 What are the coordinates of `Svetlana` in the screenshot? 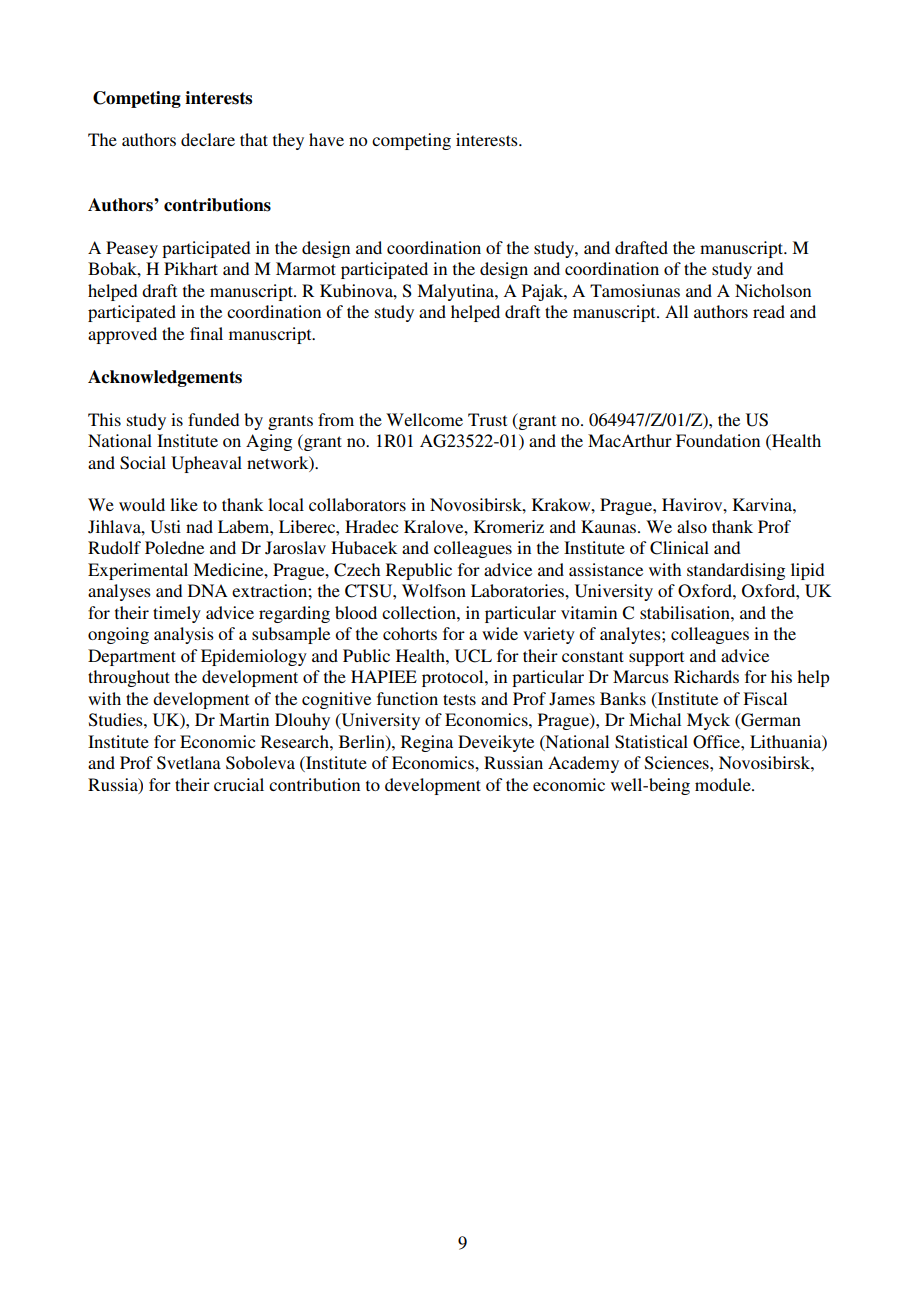 It's located at (189, 763).
